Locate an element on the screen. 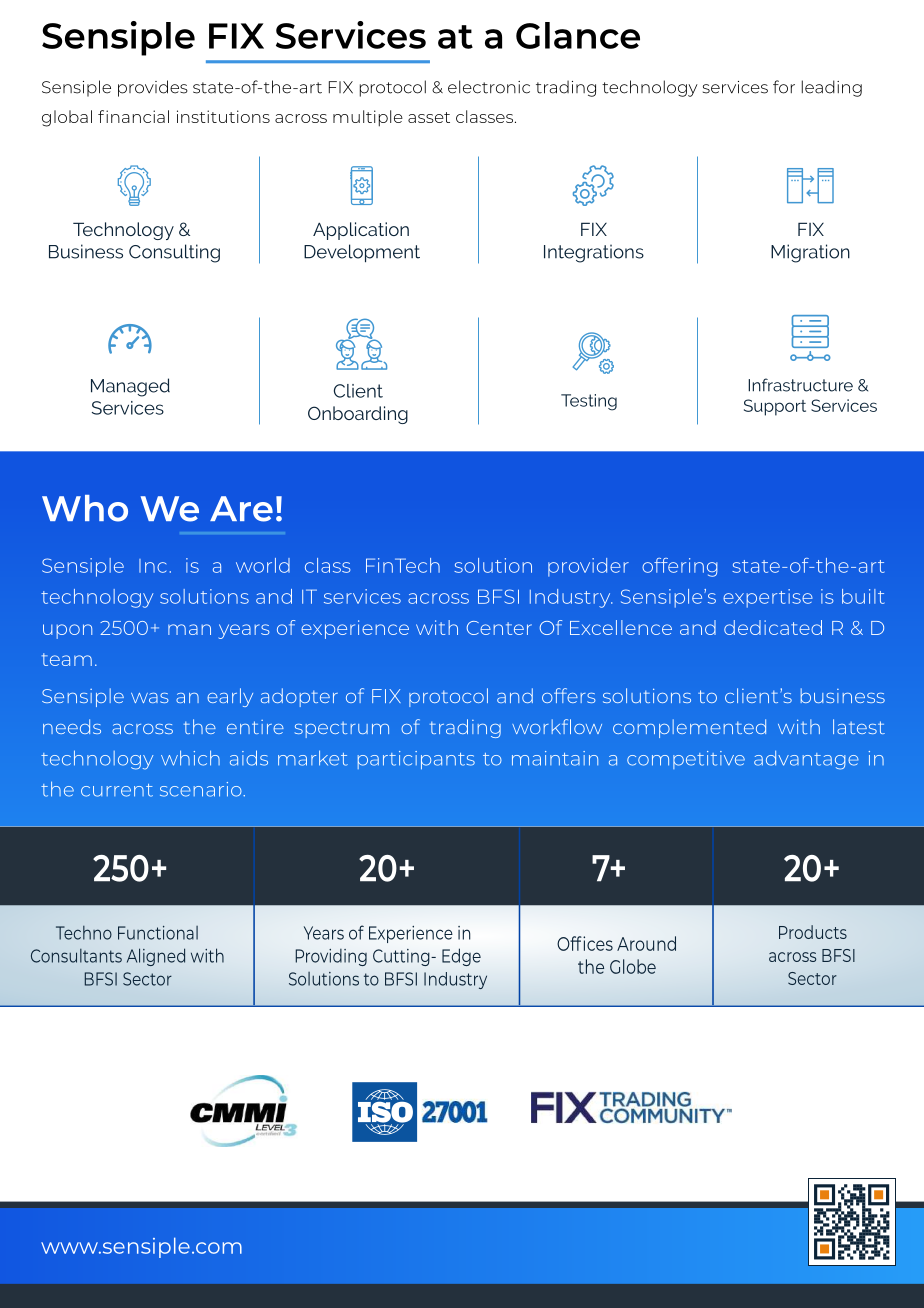 This screenshot has height=1308, width=924. Managed is located at coordinates (130, 387).
